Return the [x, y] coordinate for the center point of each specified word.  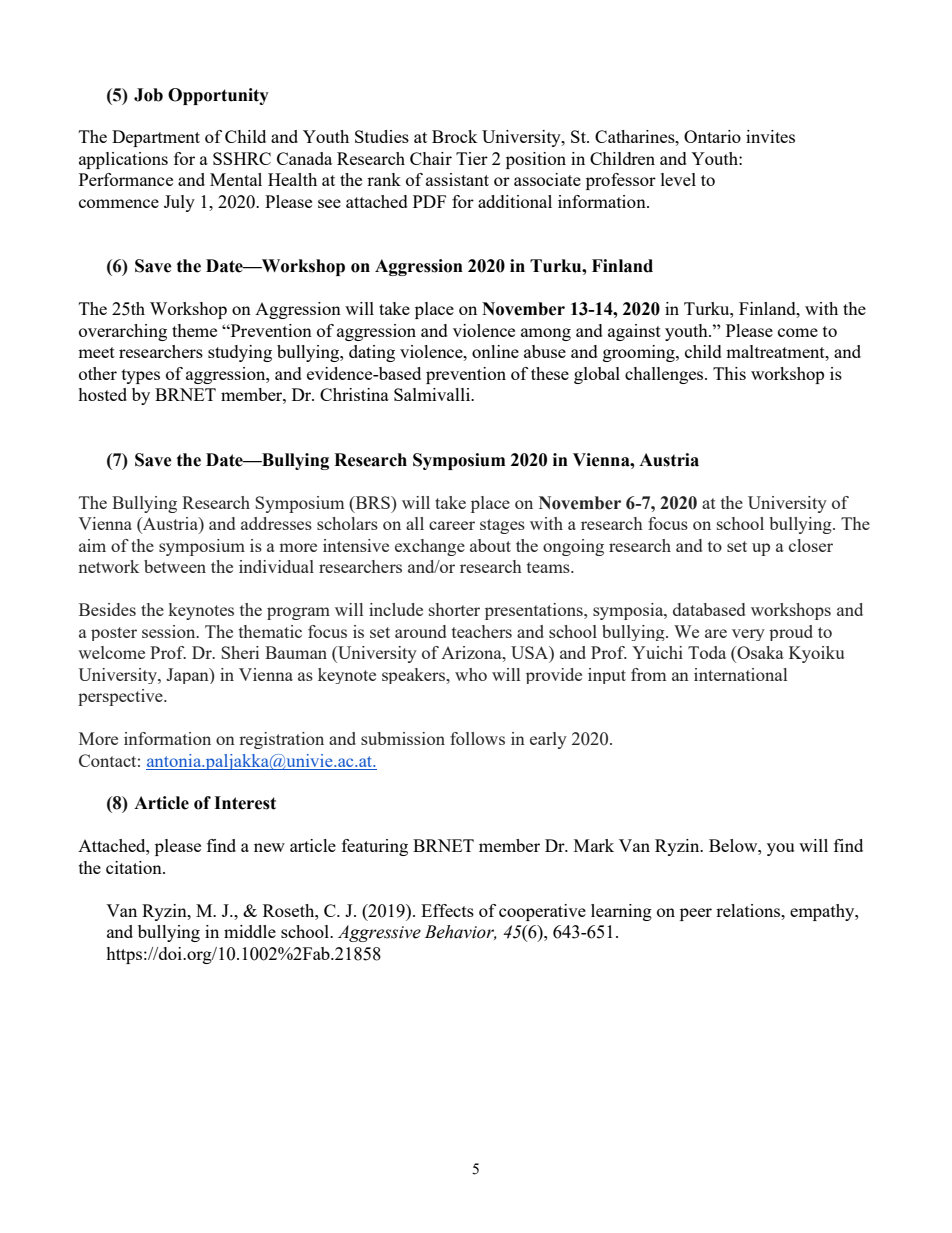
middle [250, 931]
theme [194, 330]
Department [156, 138]
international [740, 674]
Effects [447, 910]
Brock [455, 136]
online [495, 351]
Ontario [712, 136]
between [175, 566]
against [634, 332]
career [452, 525]
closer [811, 545]
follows [477, 738]
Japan [188, 676]
